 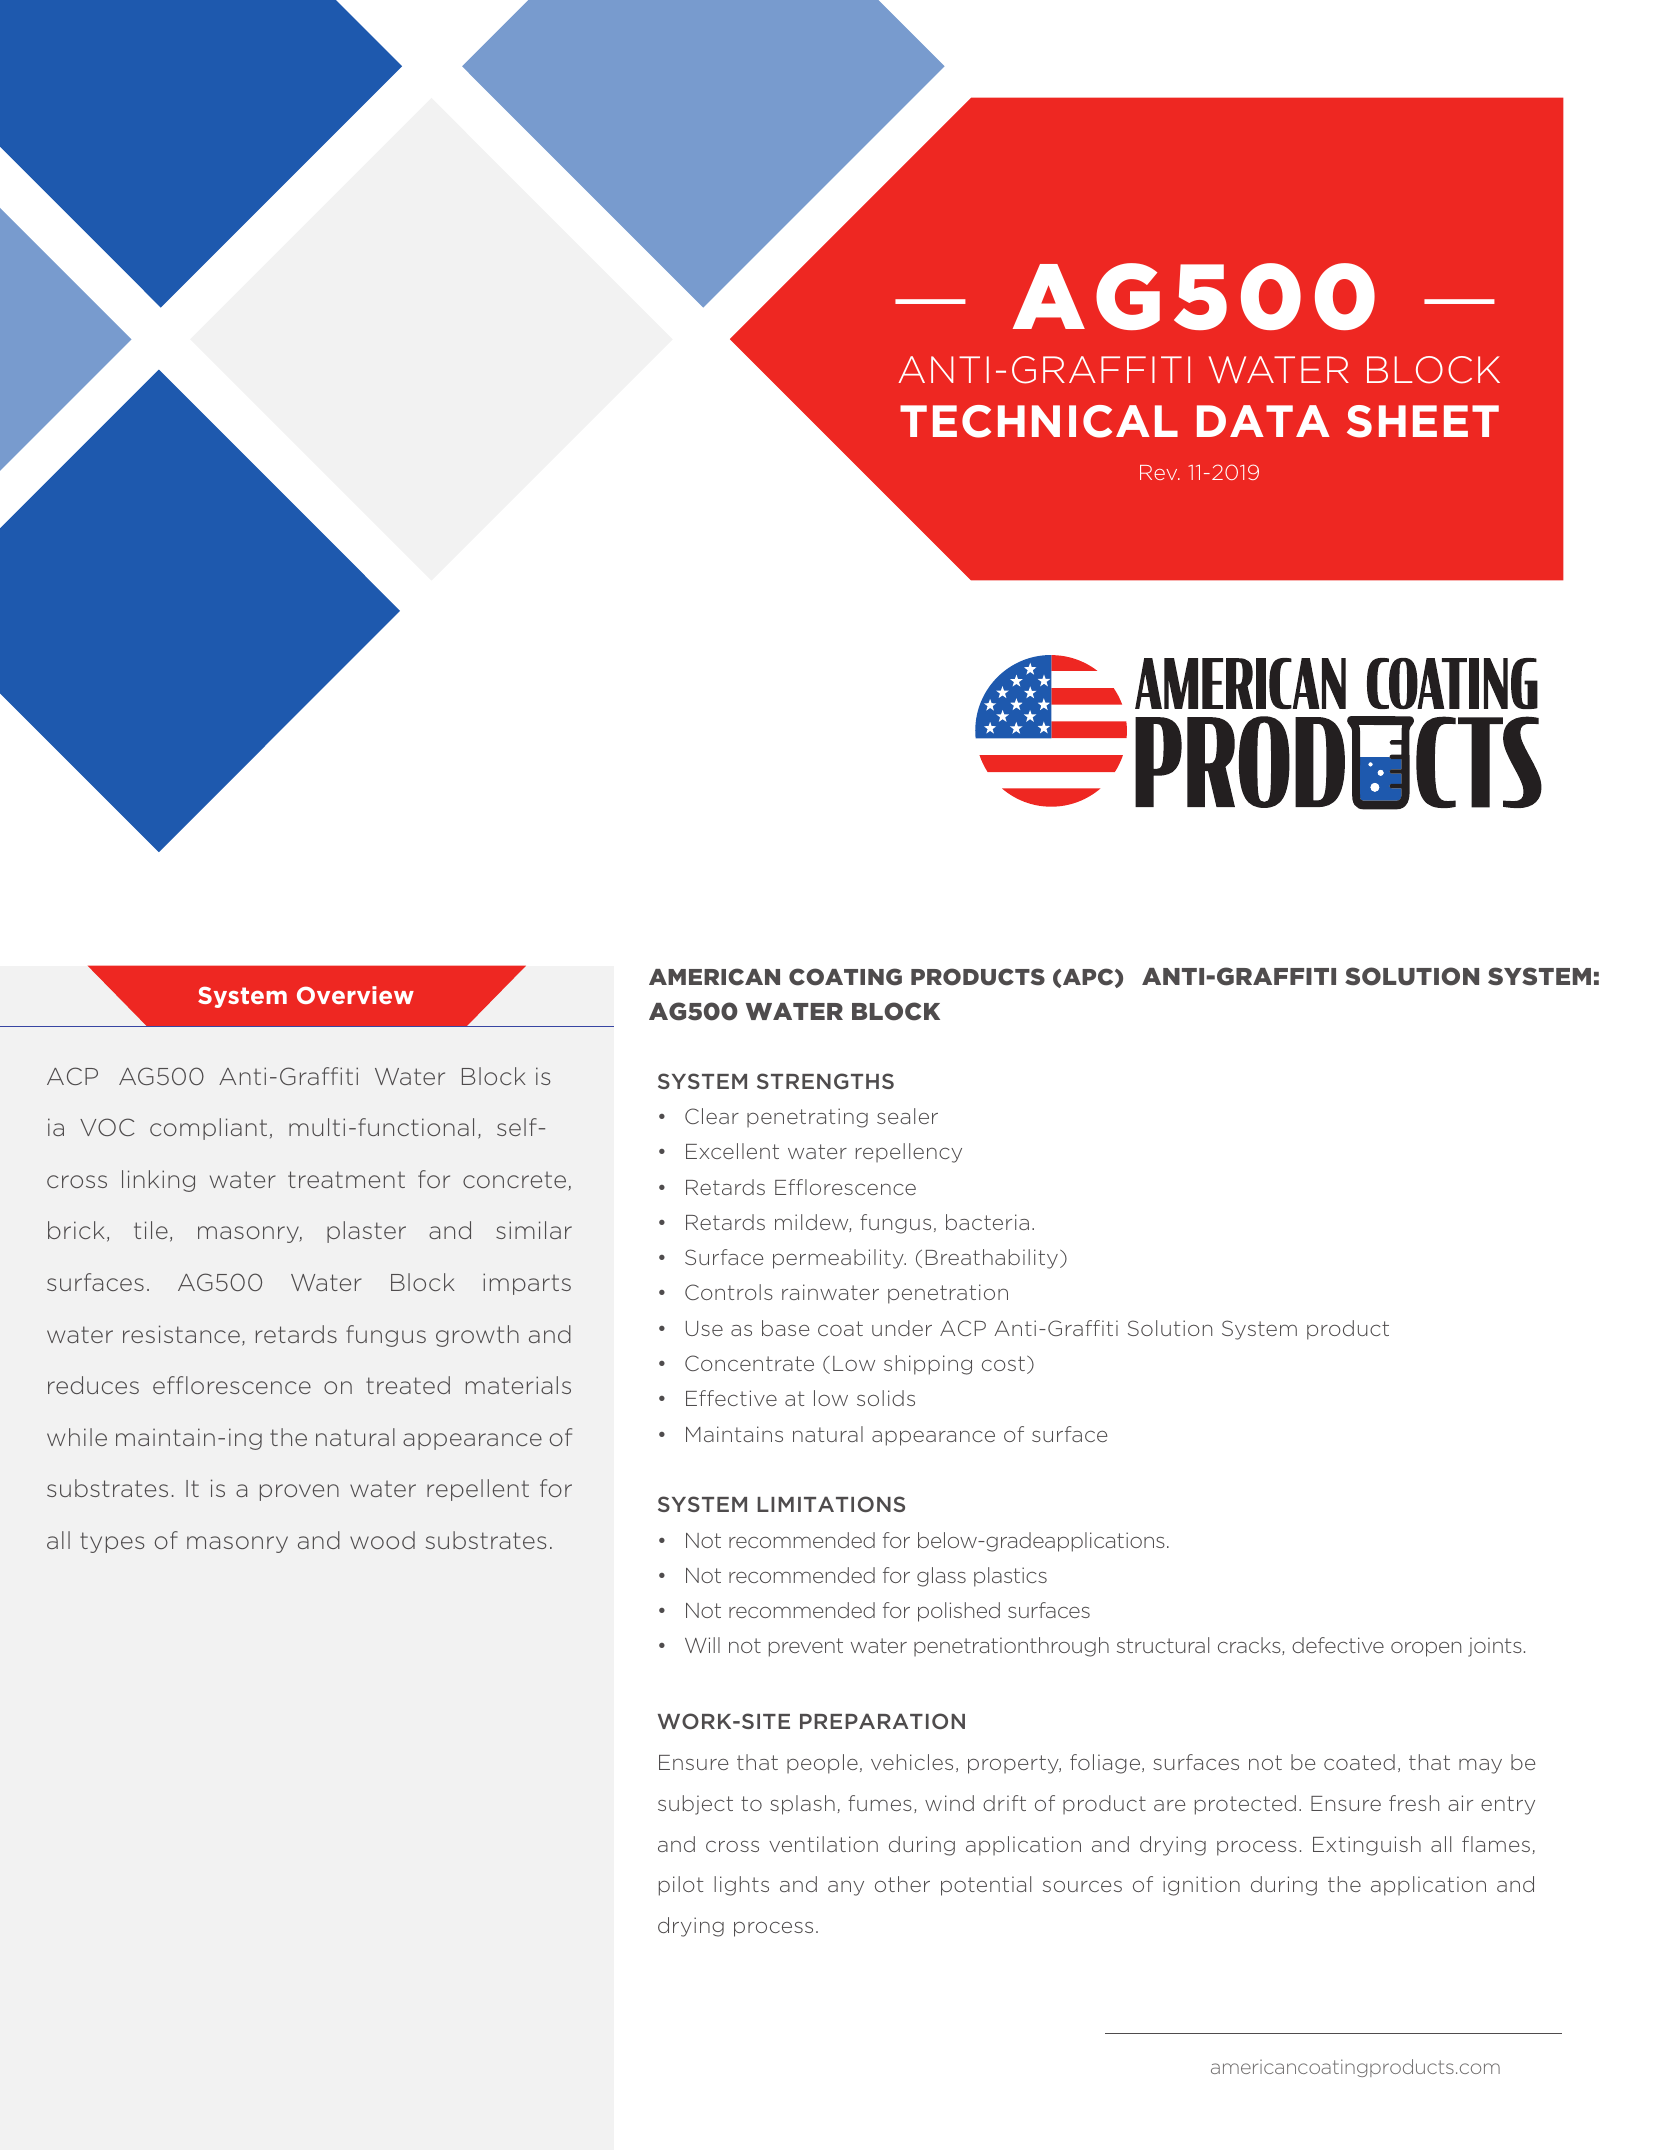 What do you see at coordinates (1338, 1645) in the page?
I see `defective` at bounding box center [1338, 1645].
